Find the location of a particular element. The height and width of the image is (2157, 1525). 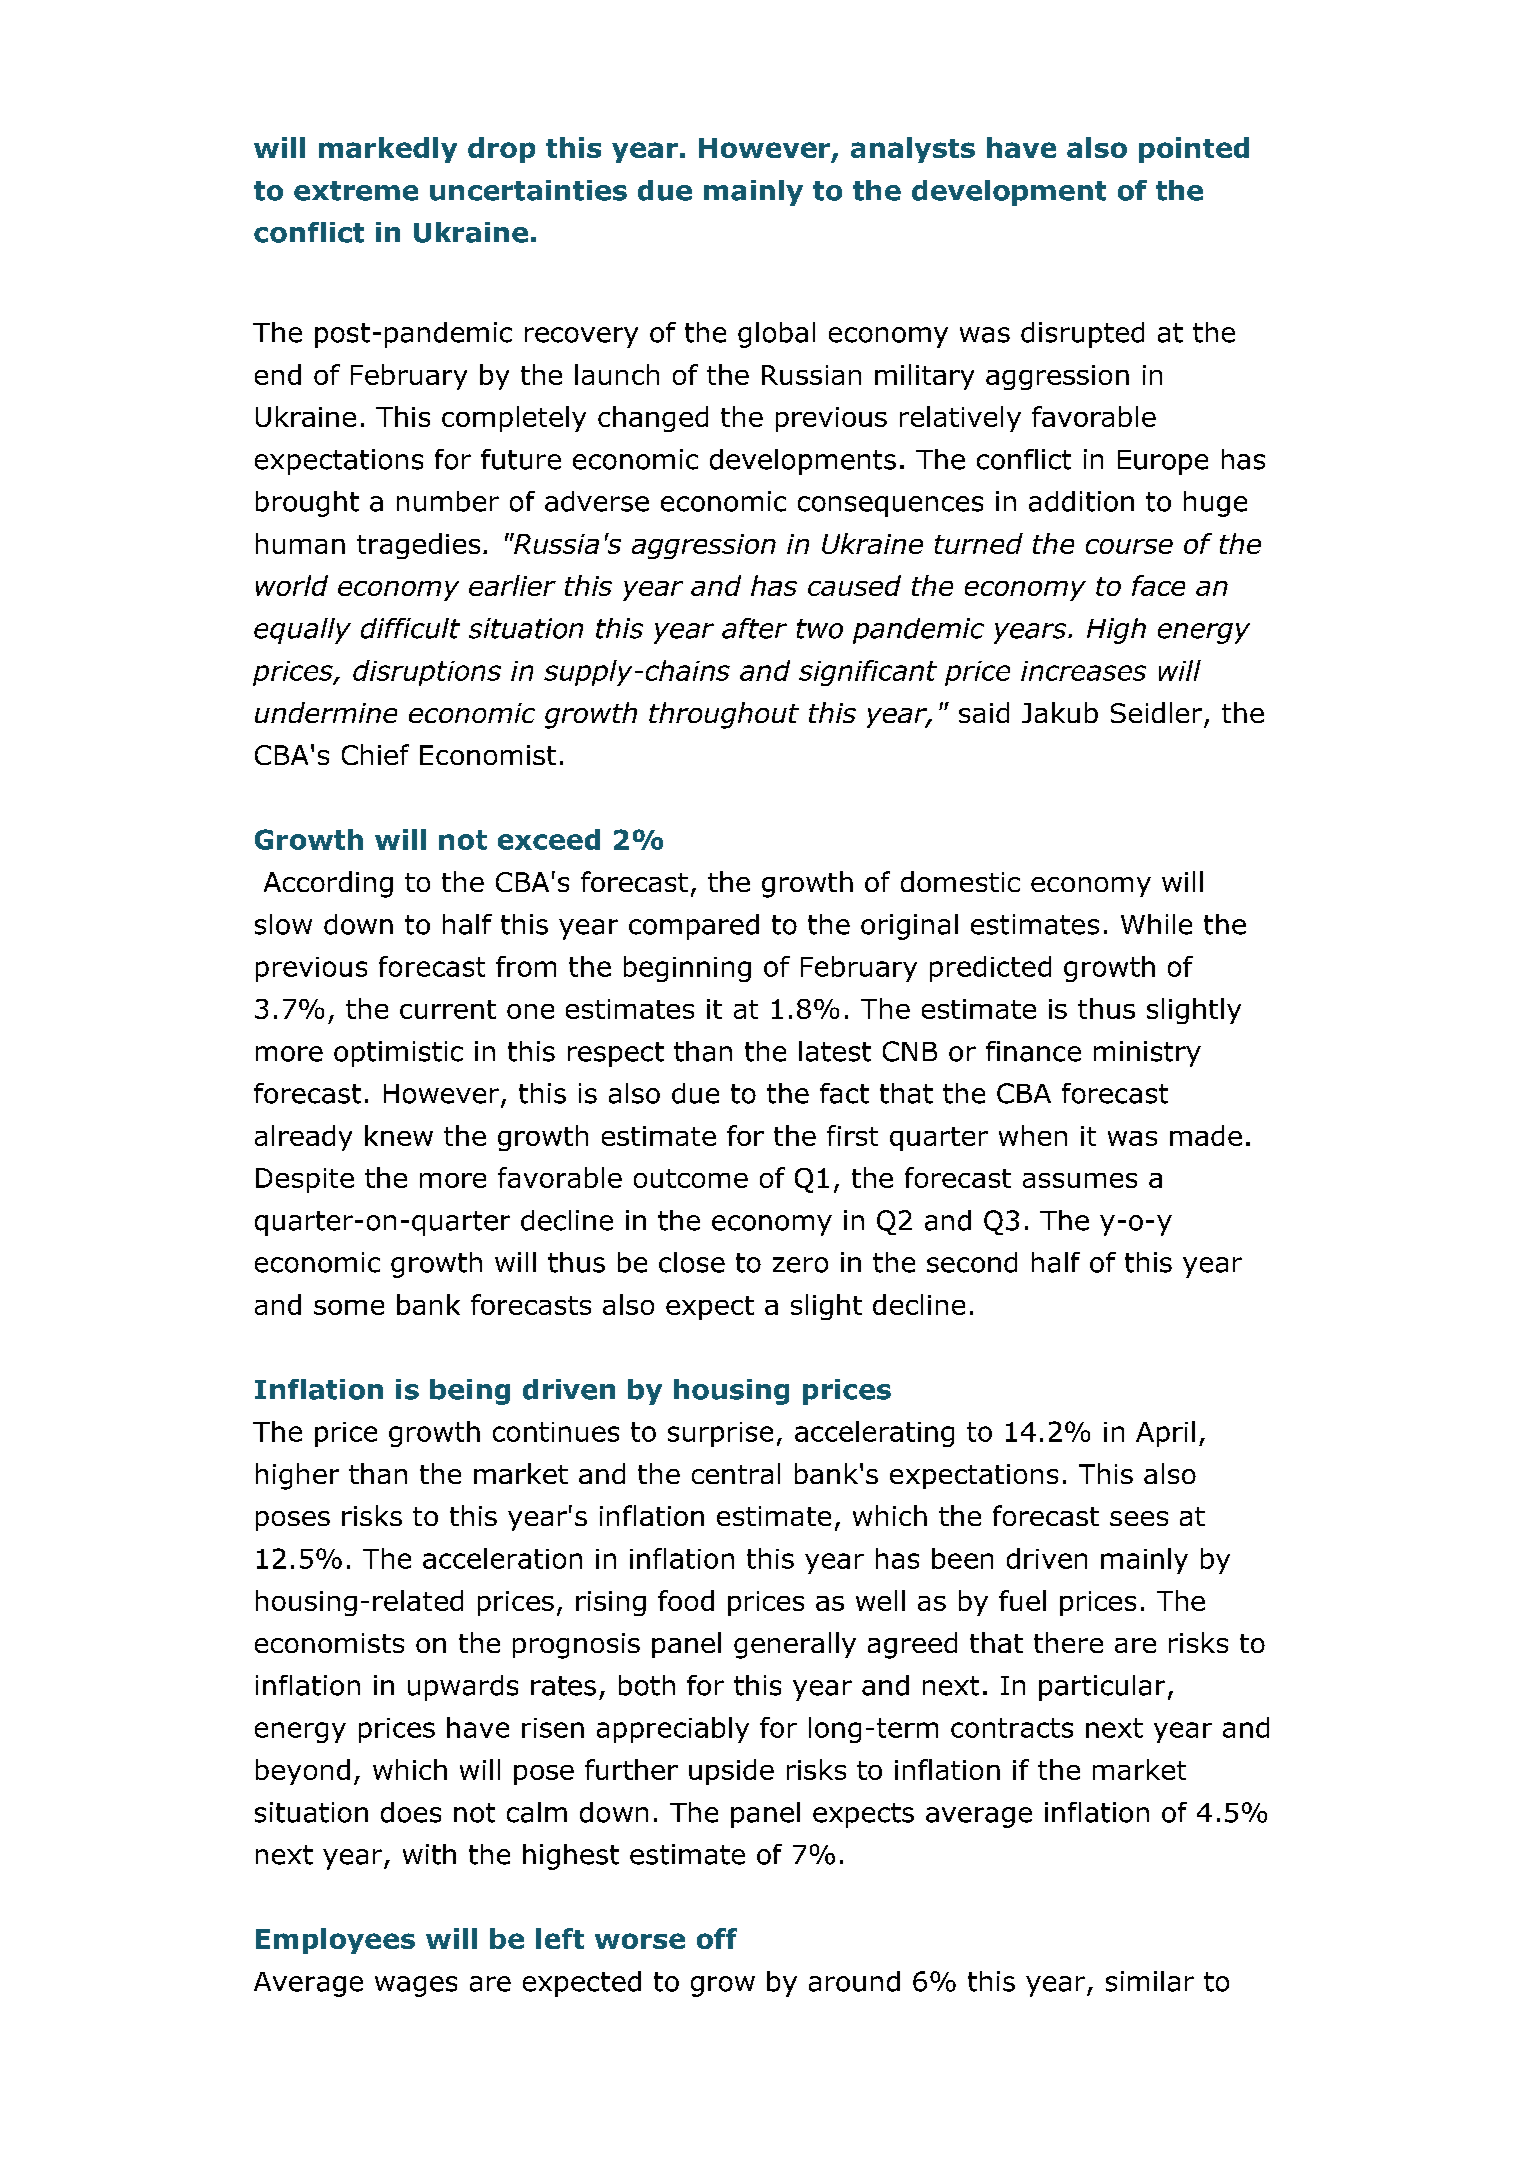

central is located at coordinates (736, 1473).
